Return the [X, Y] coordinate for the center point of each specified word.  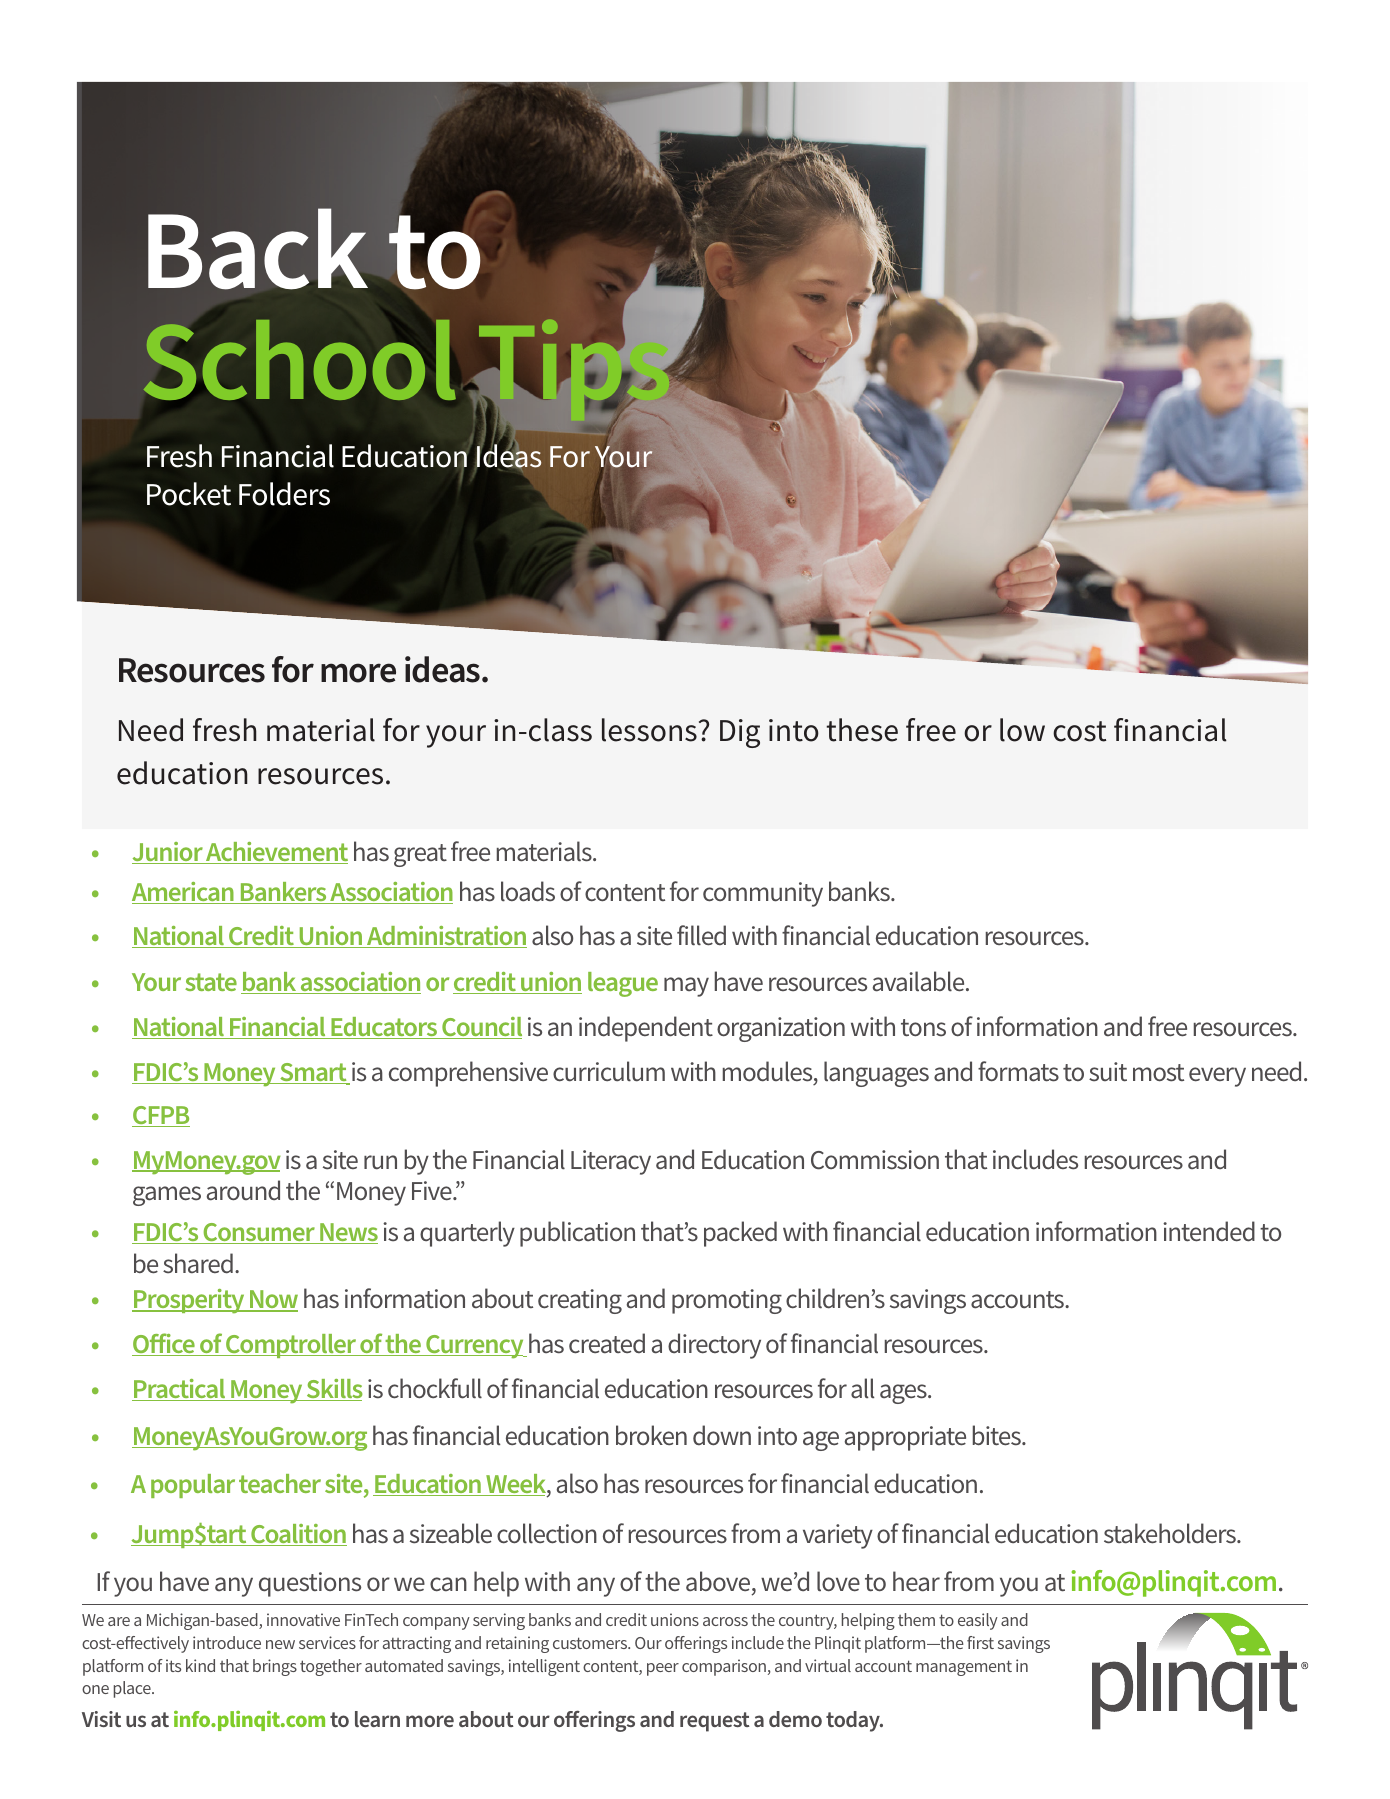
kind [200, 1665]
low [1022, 730]
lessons [649, 730]
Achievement [276, 853]
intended [1209, 1231]
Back [258, 249]
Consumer [259, 1233]
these [862, 730]
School [299, 360]
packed [740, 1234]
